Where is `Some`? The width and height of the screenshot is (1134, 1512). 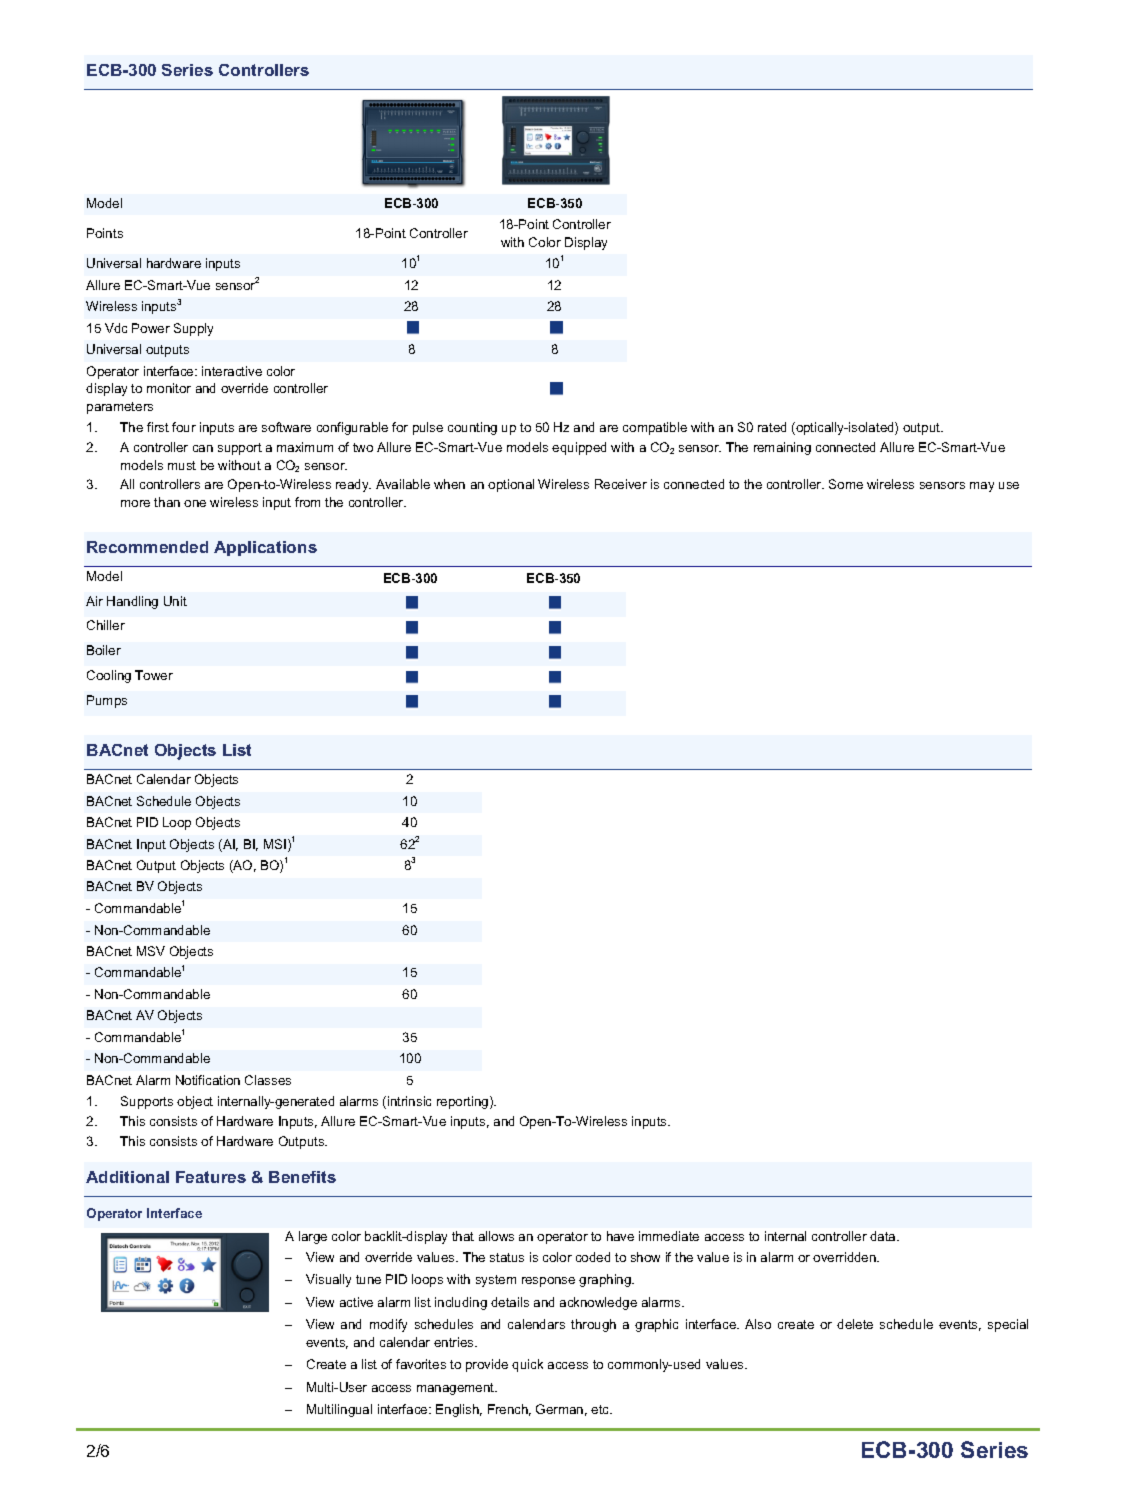
Some is located at coordinates (846, 484).
